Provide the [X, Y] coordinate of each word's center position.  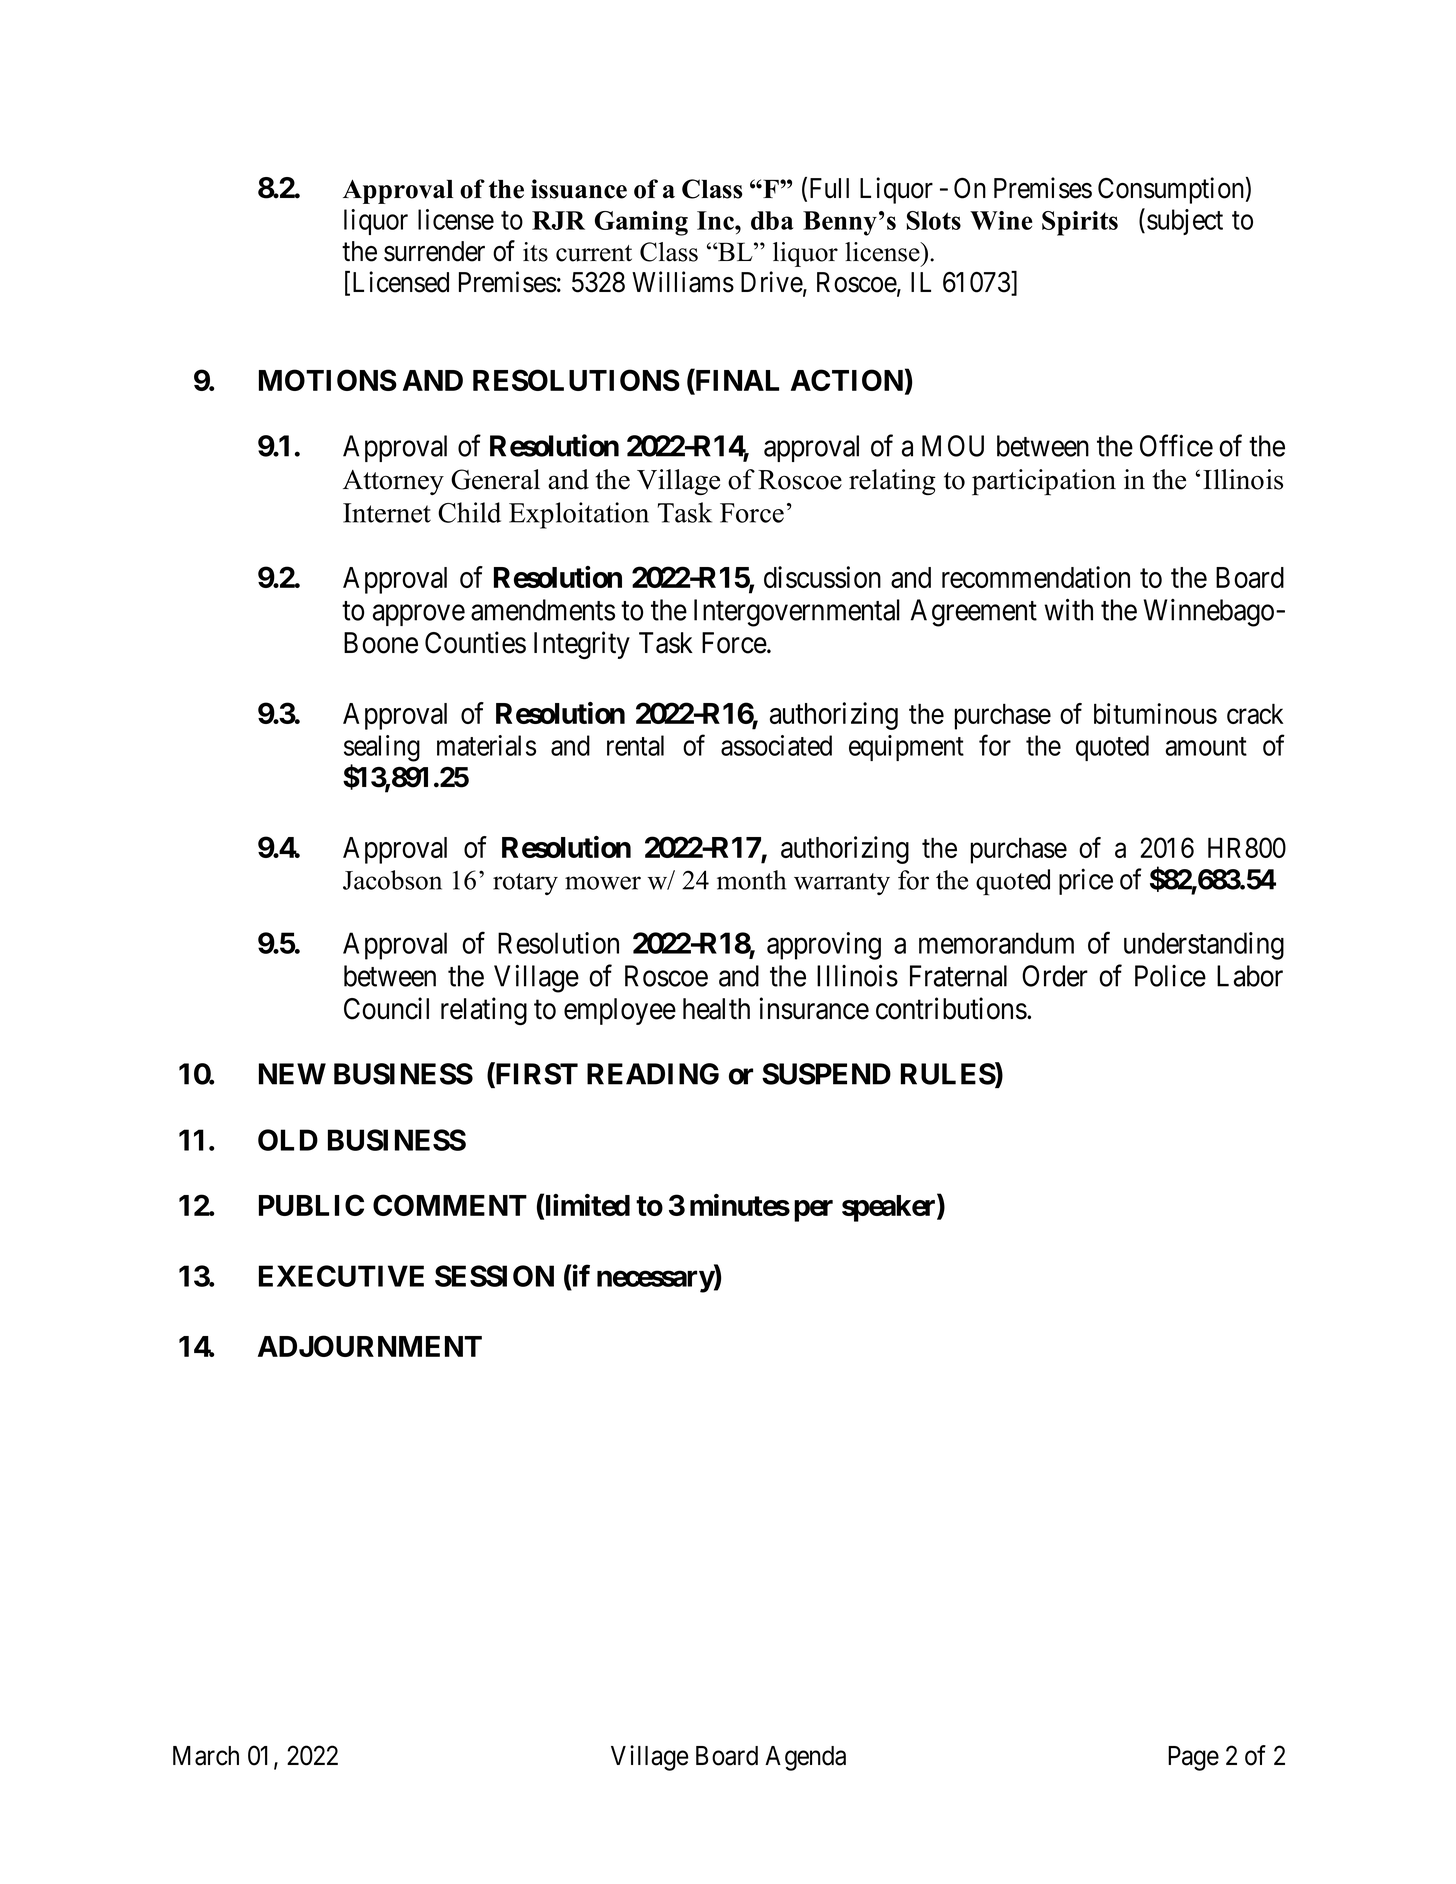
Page [1193, 1758]
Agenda [805, 1758]
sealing [382, 748]
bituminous [1155, 713]
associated [776, 745]
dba [772, 220]
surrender [434, 251]
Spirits [1080, 223]
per [813, 1211]
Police [1170, 976]
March [206, 1756]
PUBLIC [311, 1205]
